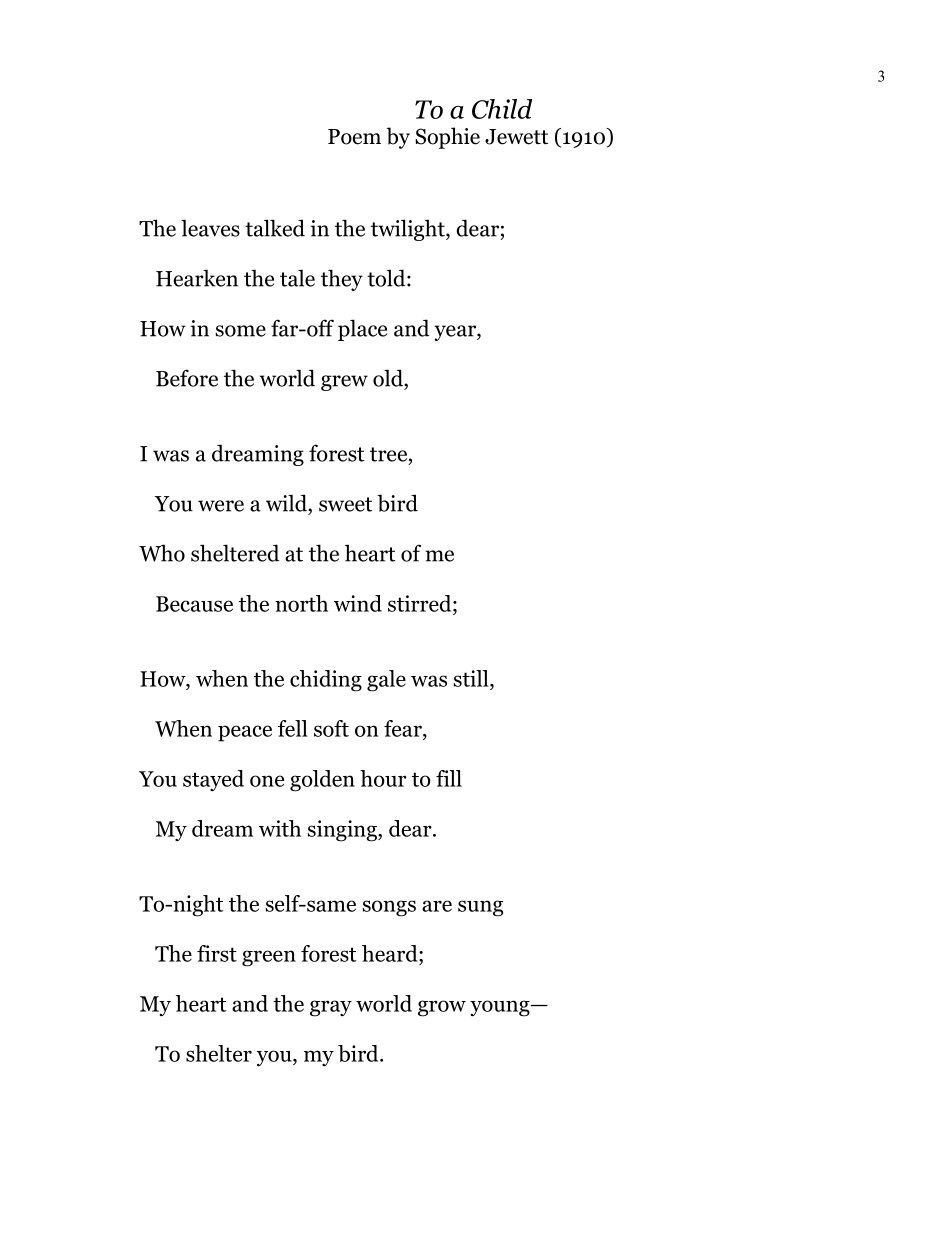  Describe the element at coordinates (217, 953) in the screenshot. I see `first` at that location.
